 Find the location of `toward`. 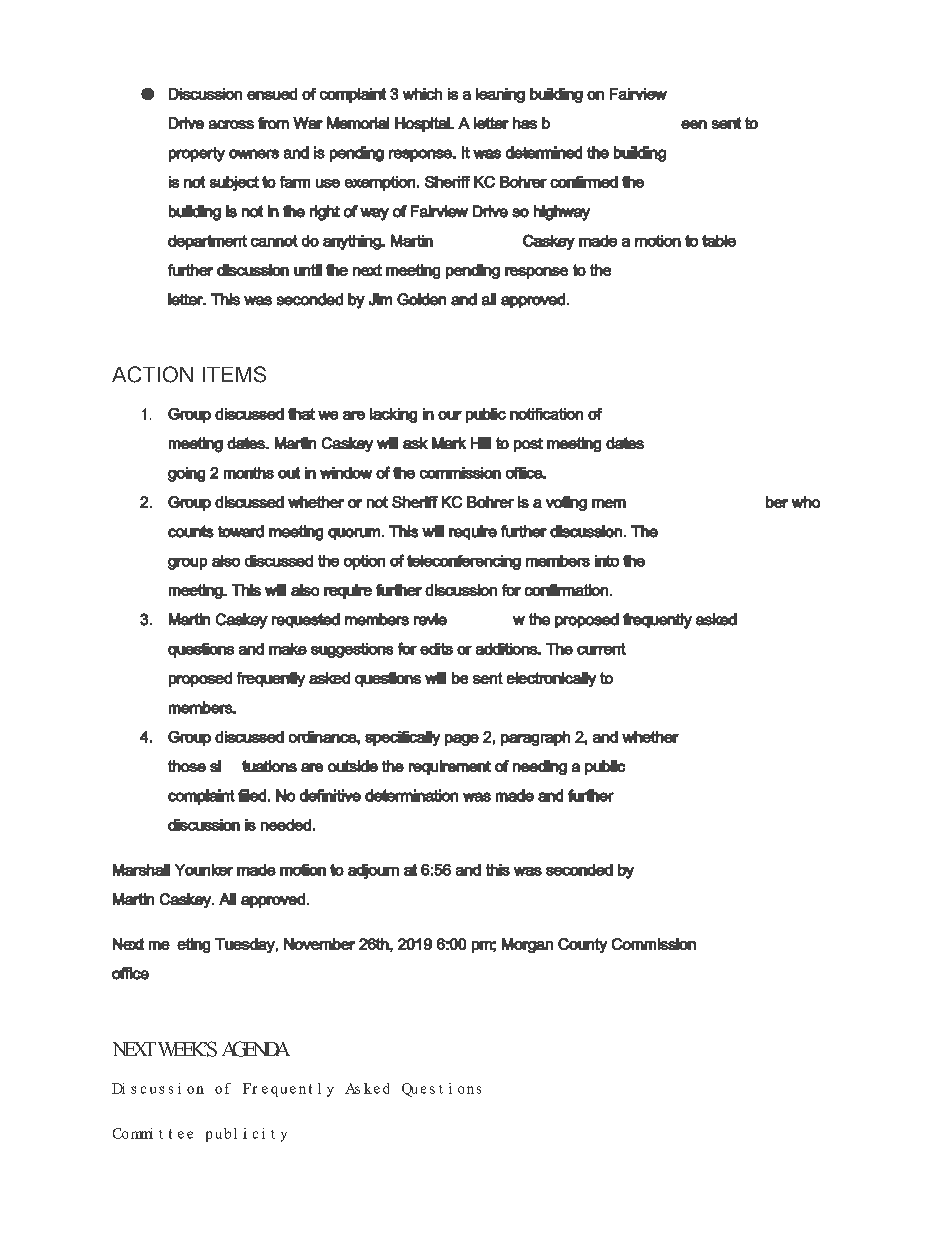

toward is located at coordinates (241, 531).
